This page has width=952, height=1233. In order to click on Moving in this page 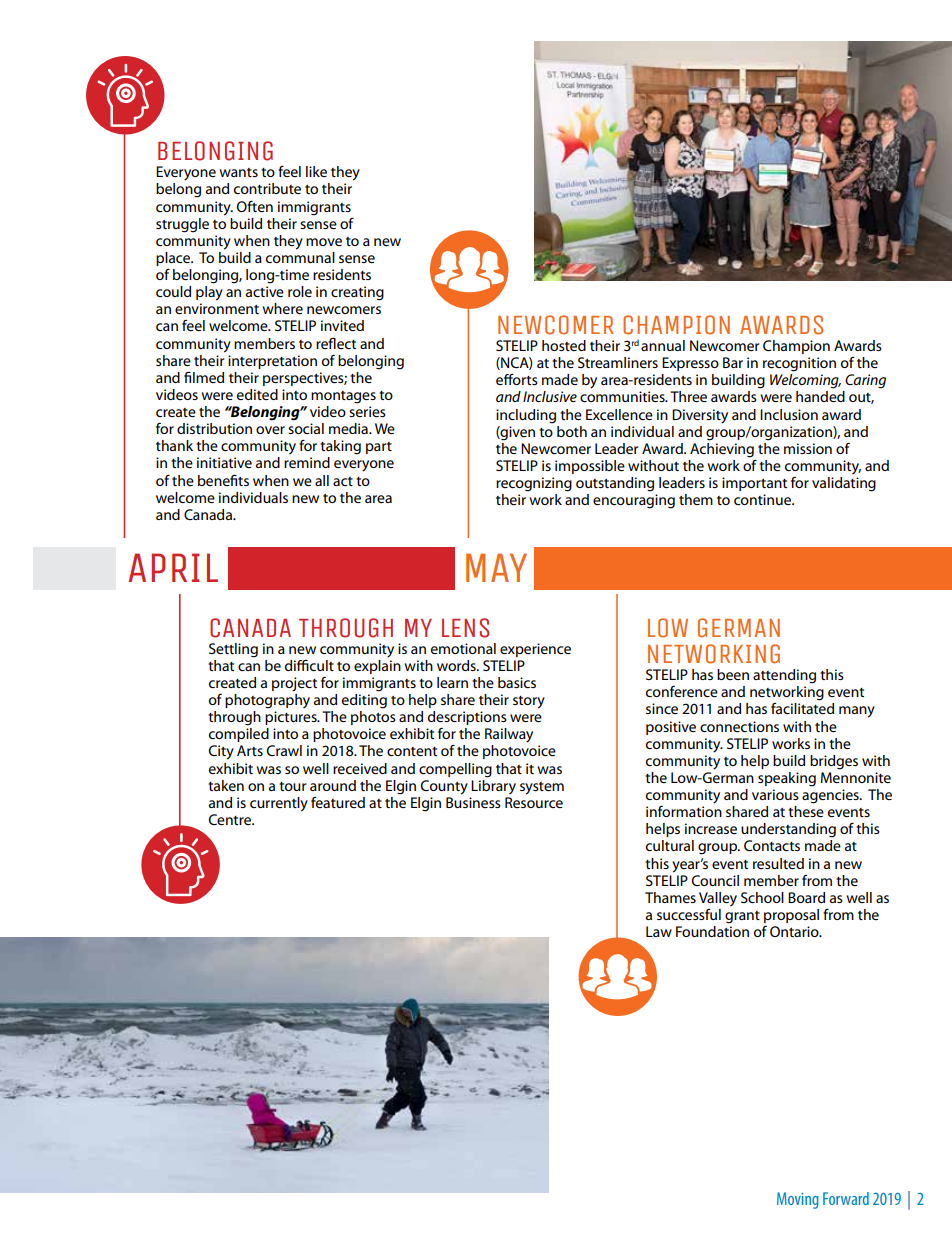, I will do `click(798, 1200)`.
